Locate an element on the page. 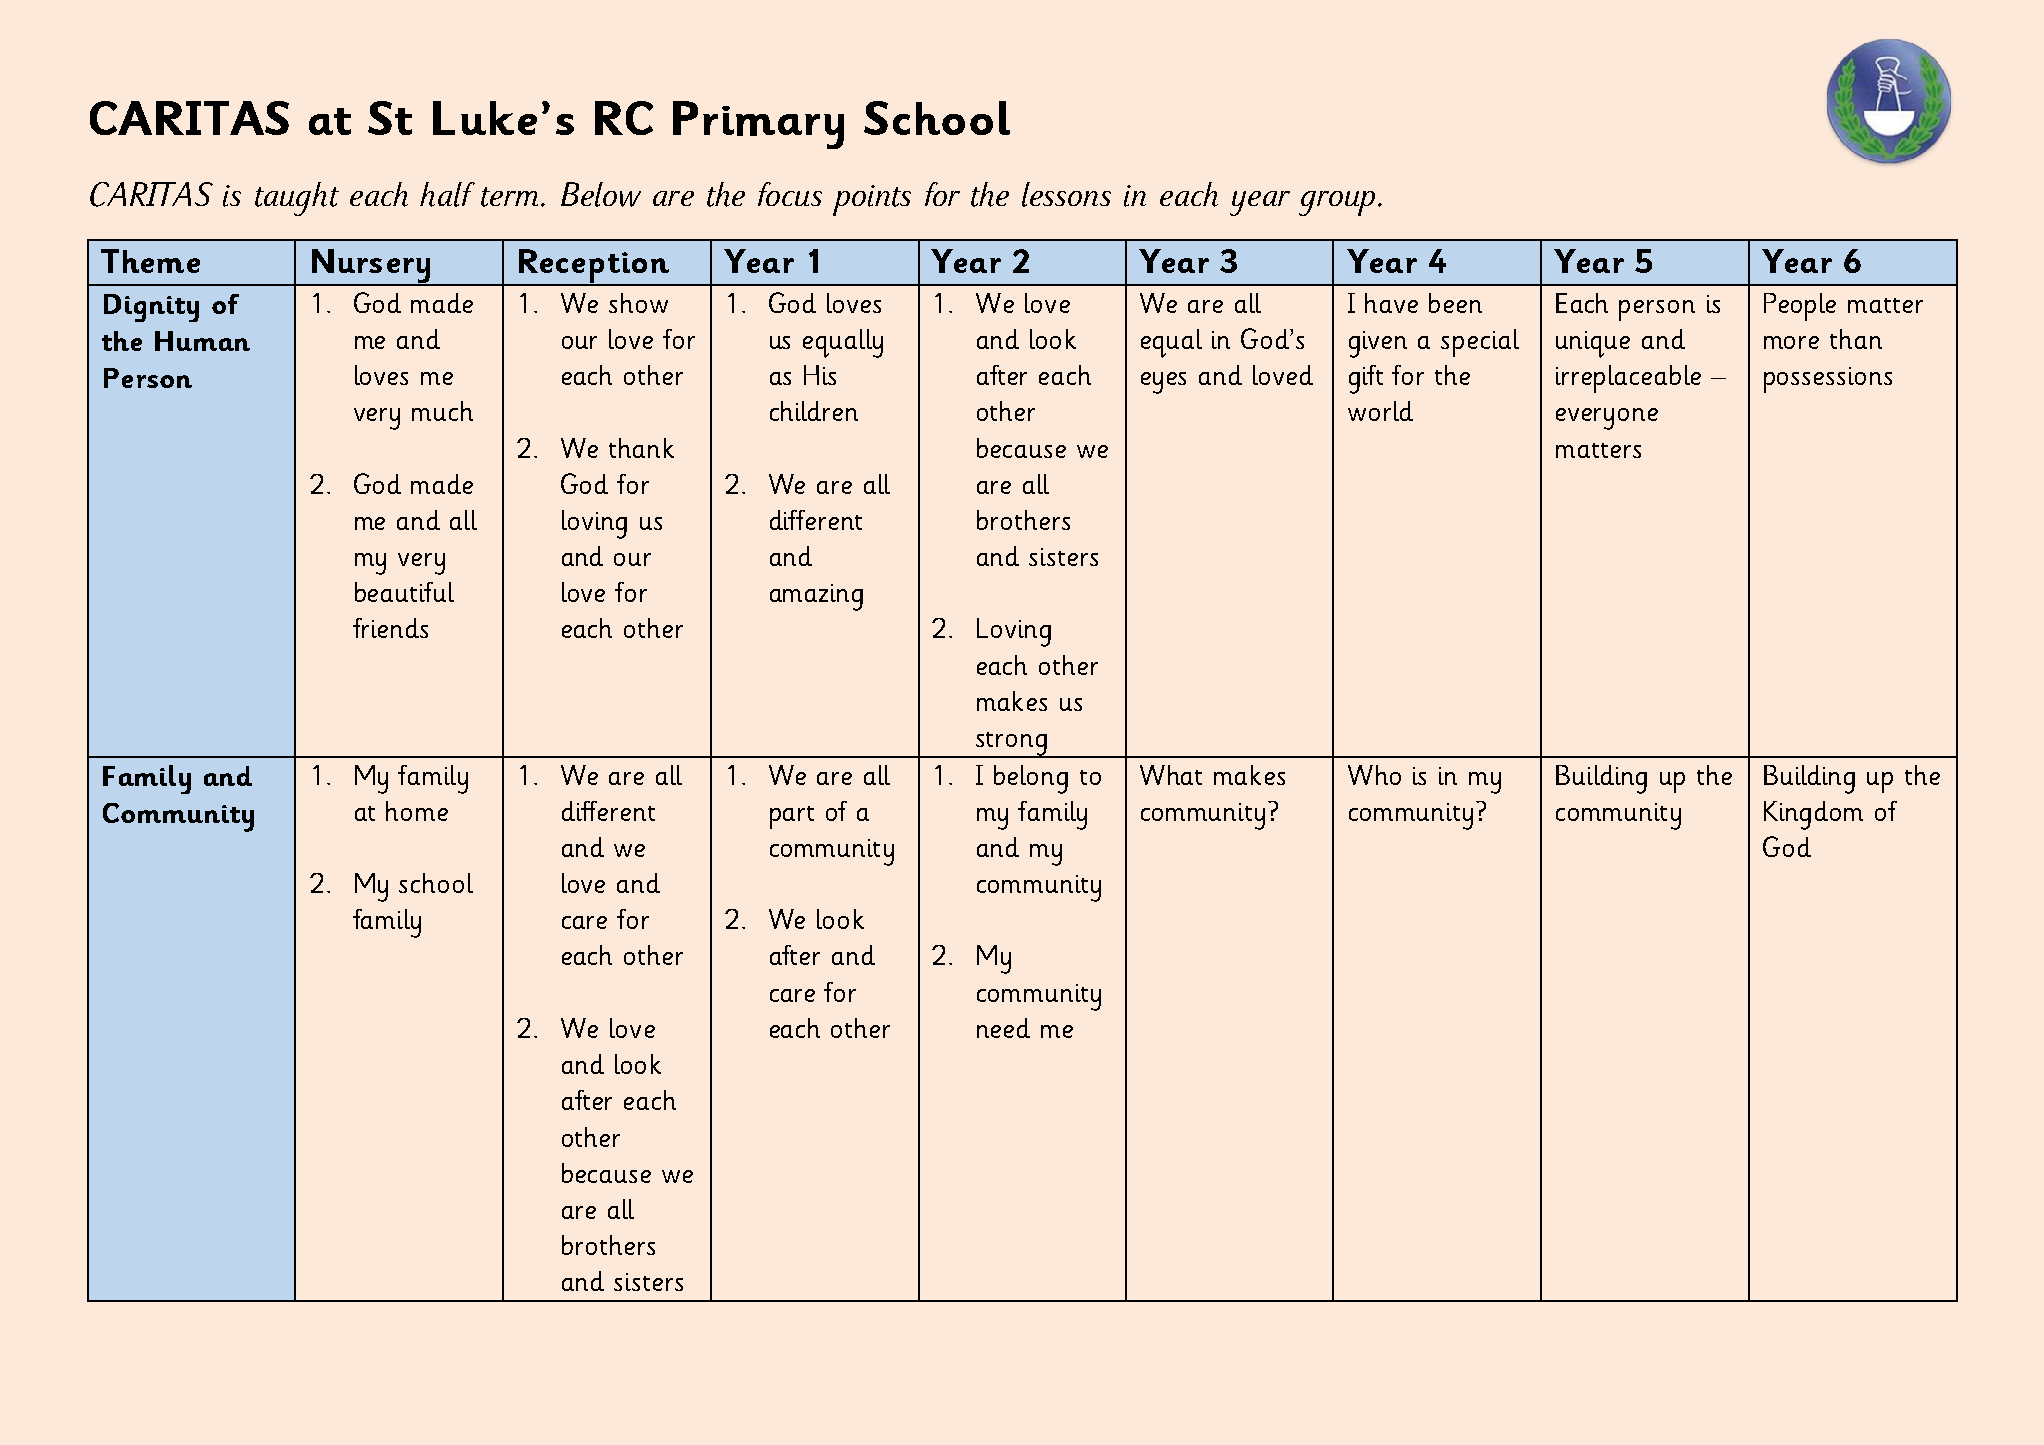 The image size is (2044, 1445). lessons is located at coordinates (1066, 194).
